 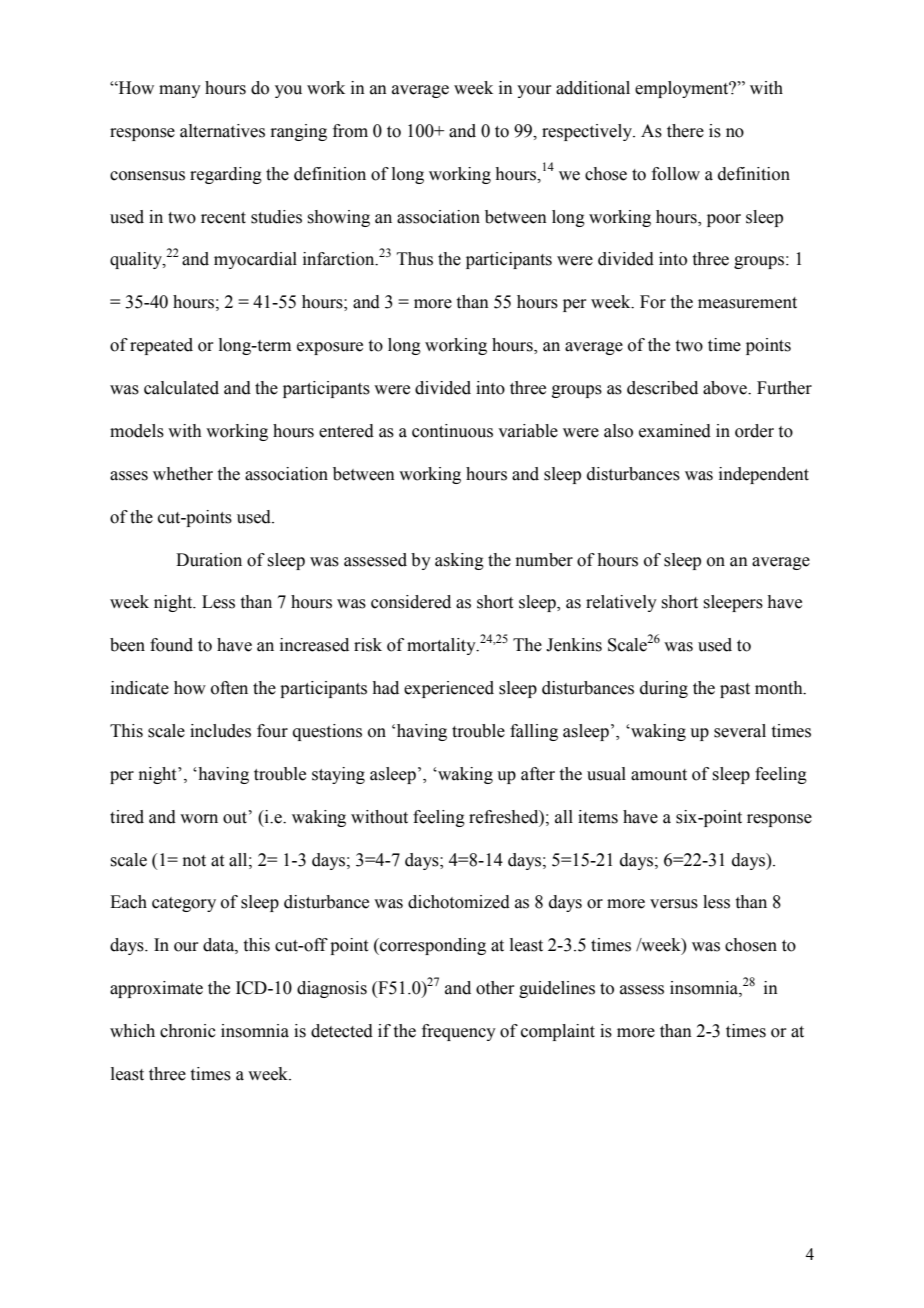 What do you see at coordinates (452, 431) in the image?
I see `continuous` at bounding box center [452, 431].
